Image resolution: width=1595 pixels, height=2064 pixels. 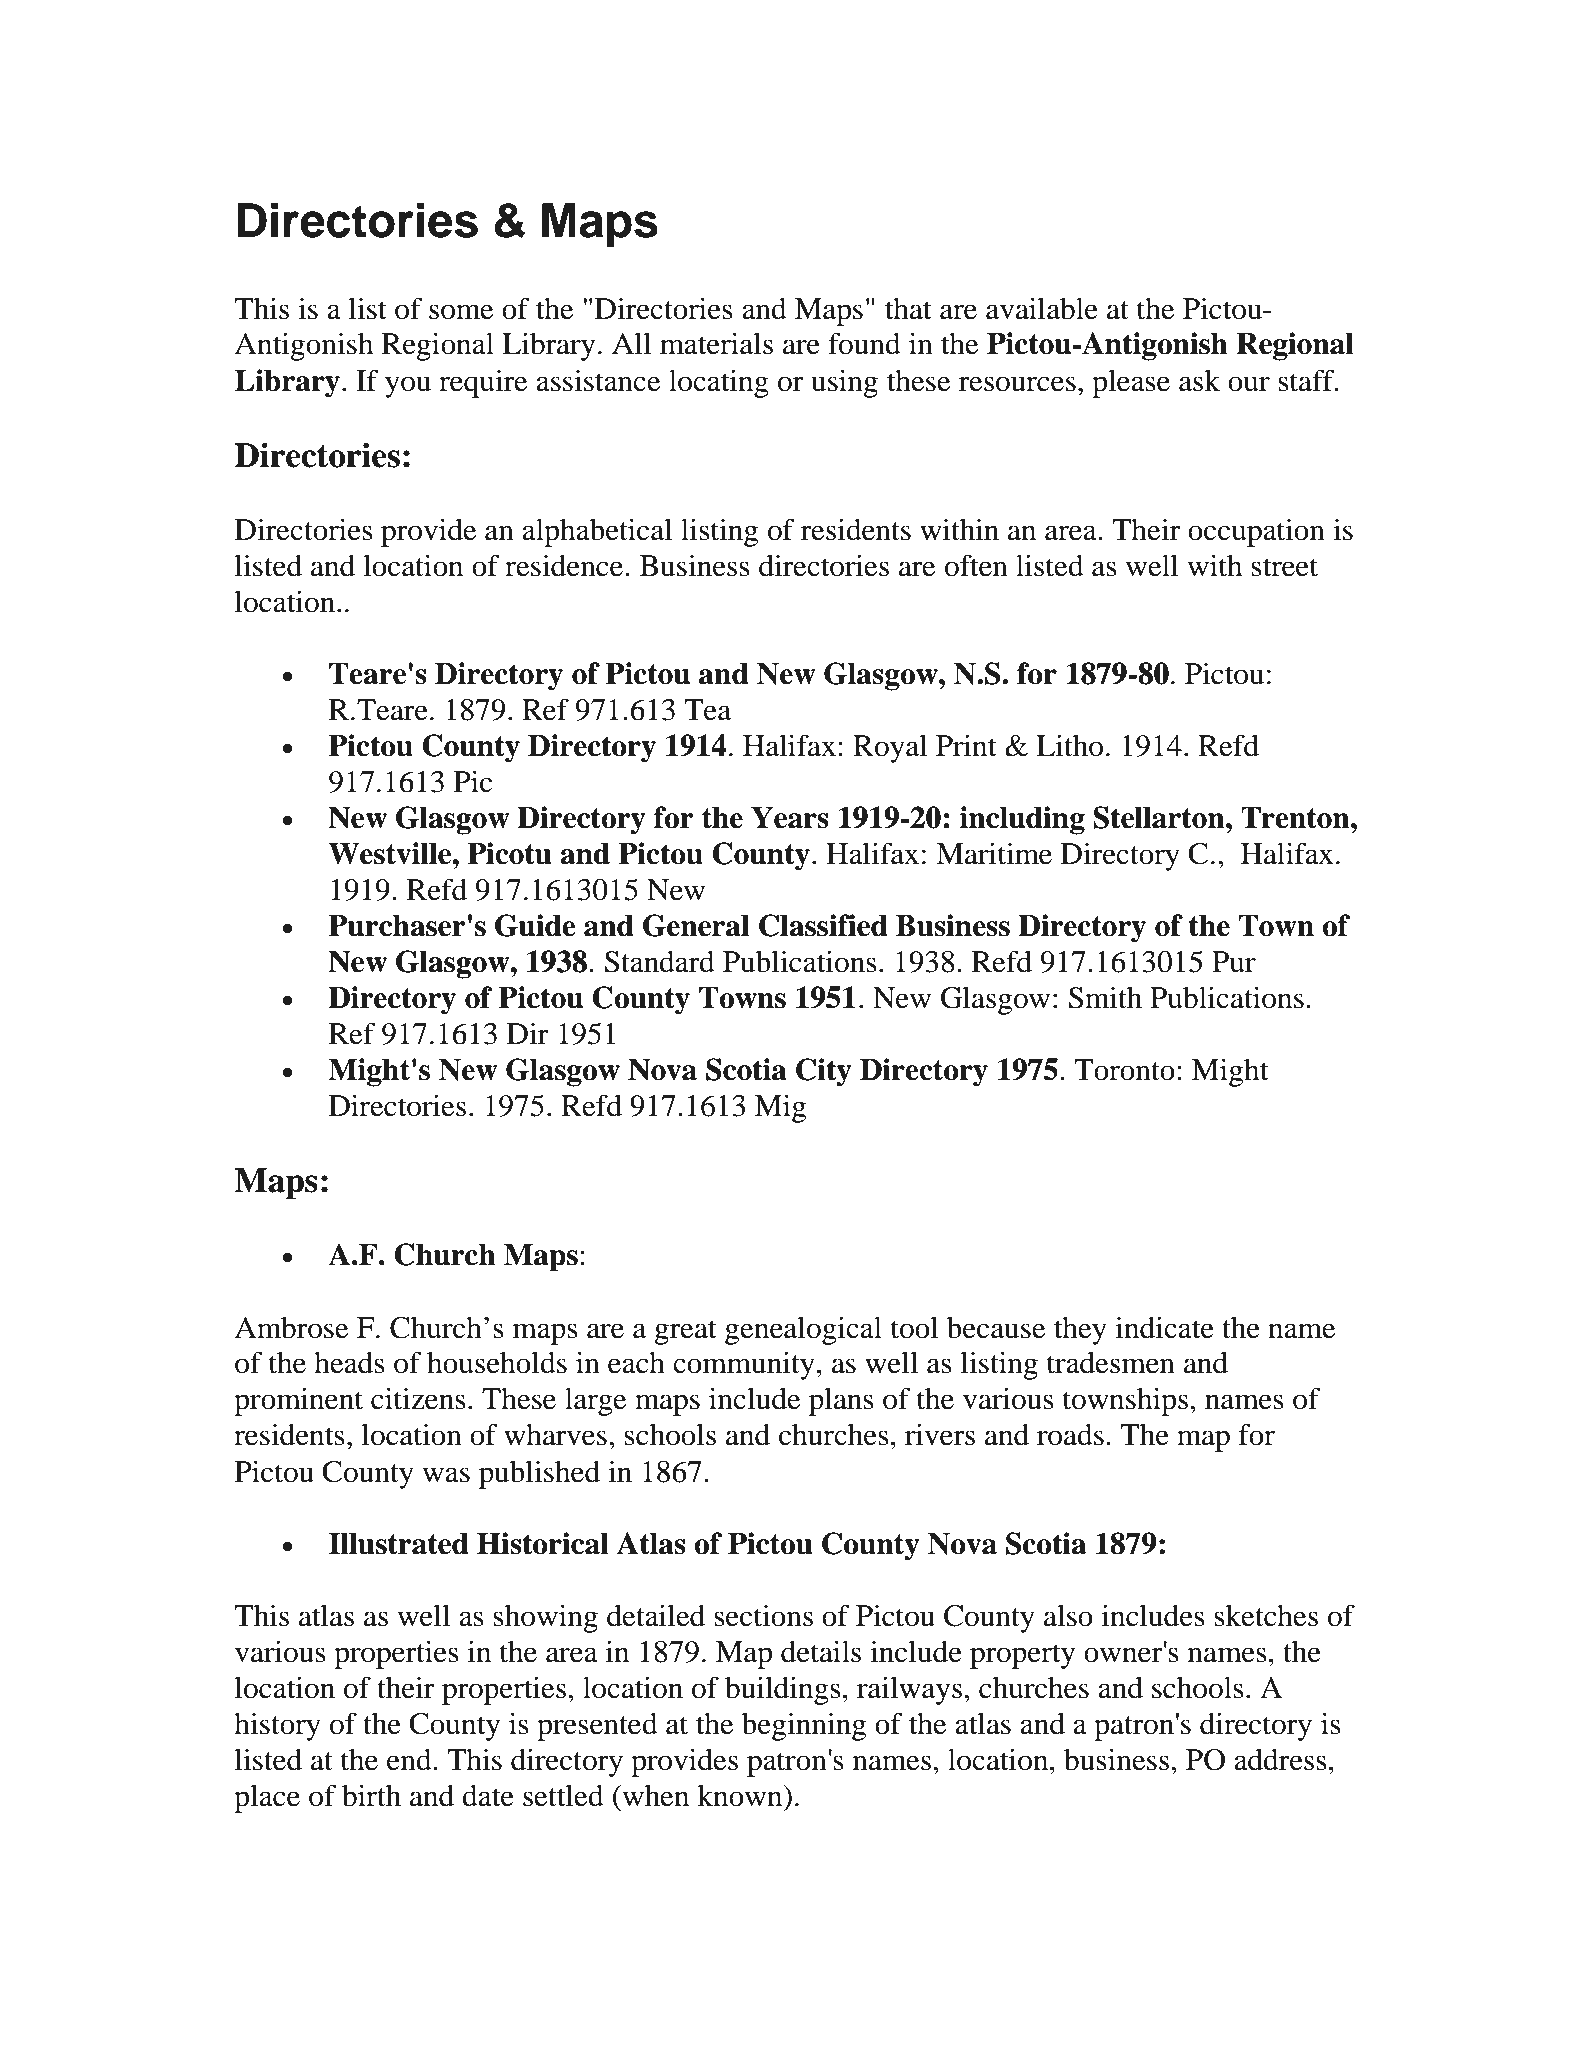 I want to click on Toronto, so click(x=1124, y=1070).
